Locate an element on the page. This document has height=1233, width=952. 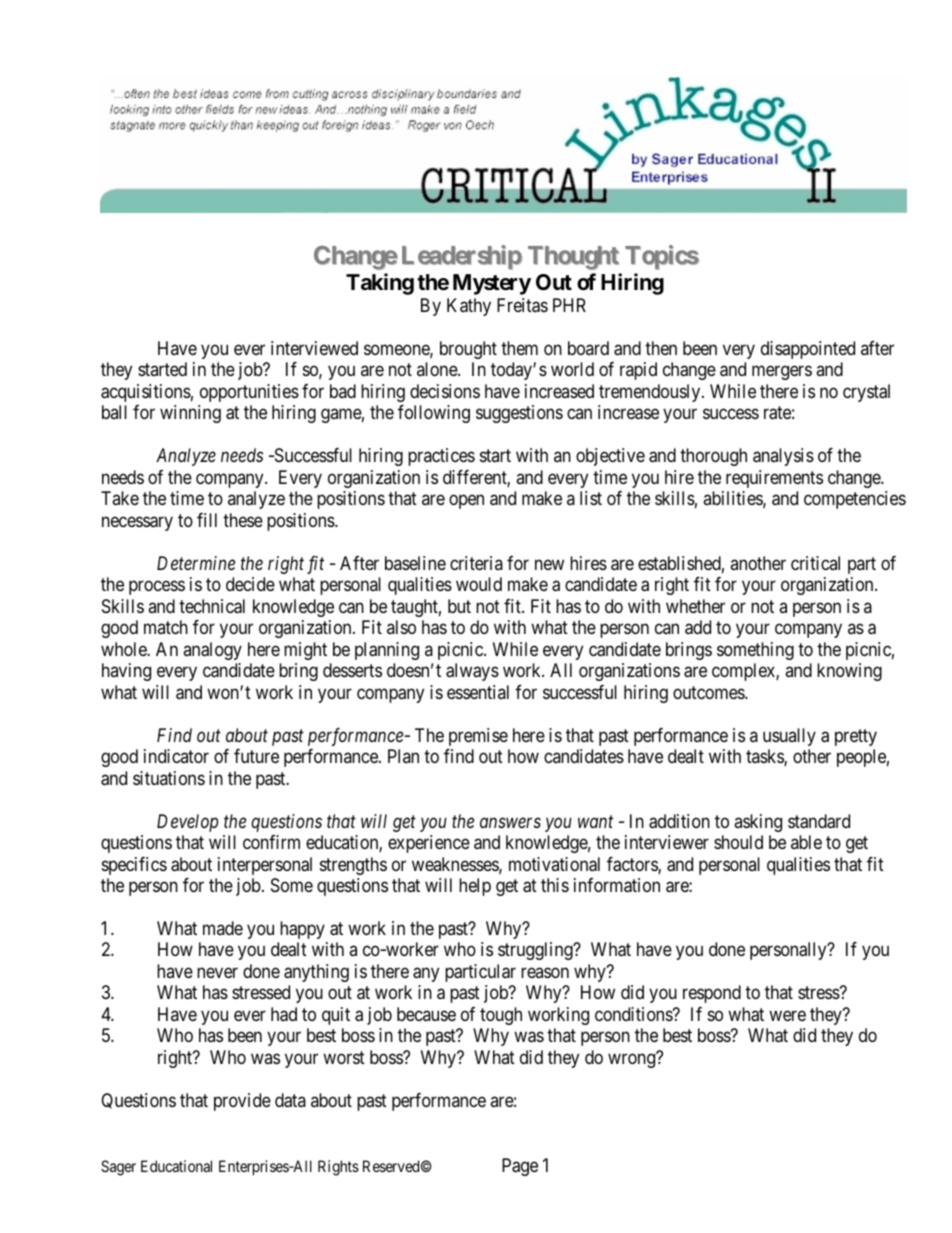
provide is located at coordinates (242, 1102).
